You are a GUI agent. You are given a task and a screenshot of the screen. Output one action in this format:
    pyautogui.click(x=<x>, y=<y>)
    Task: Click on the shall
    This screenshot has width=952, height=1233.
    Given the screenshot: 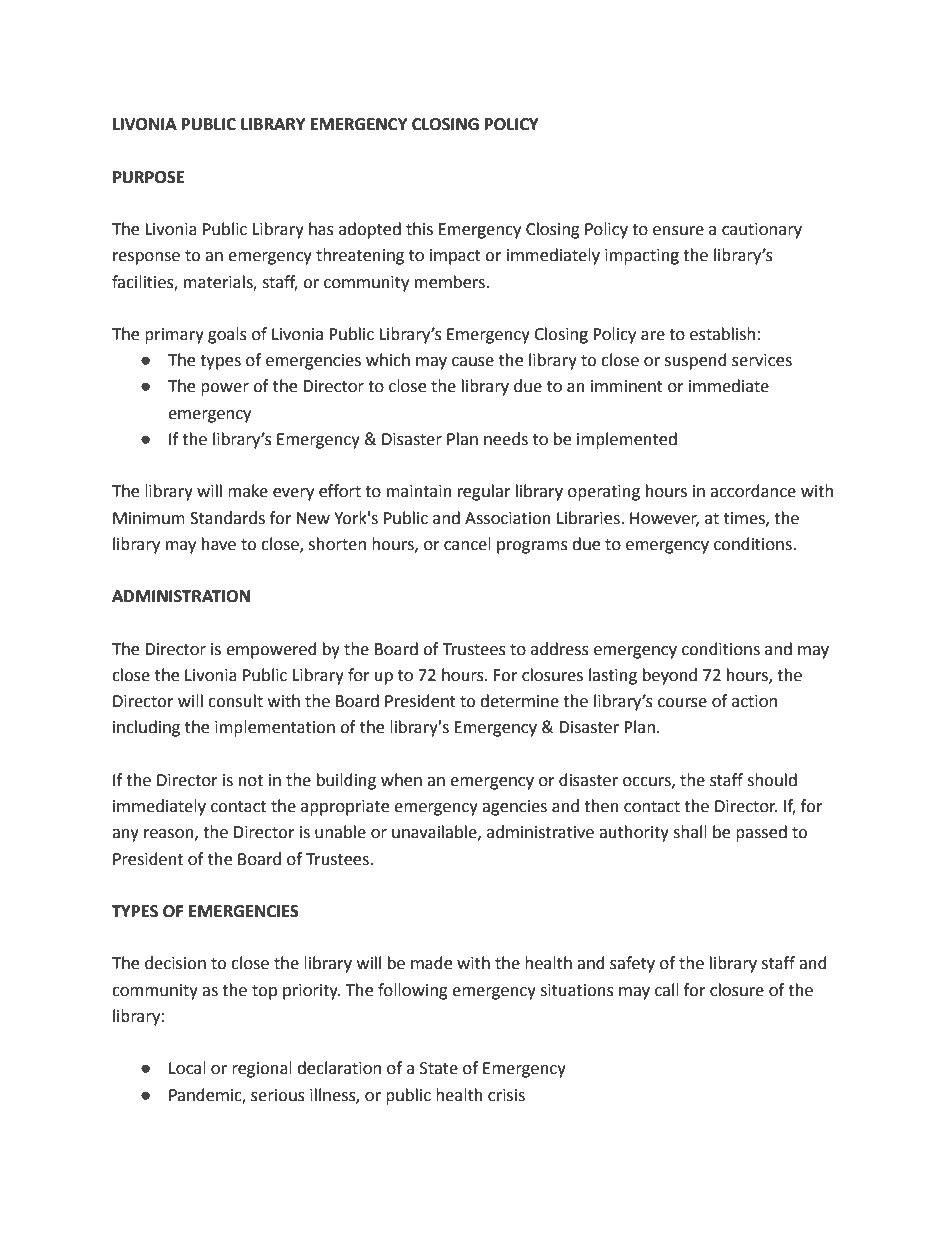 What is the action you would take?
    pyautogui.click(x=690, y=832)
